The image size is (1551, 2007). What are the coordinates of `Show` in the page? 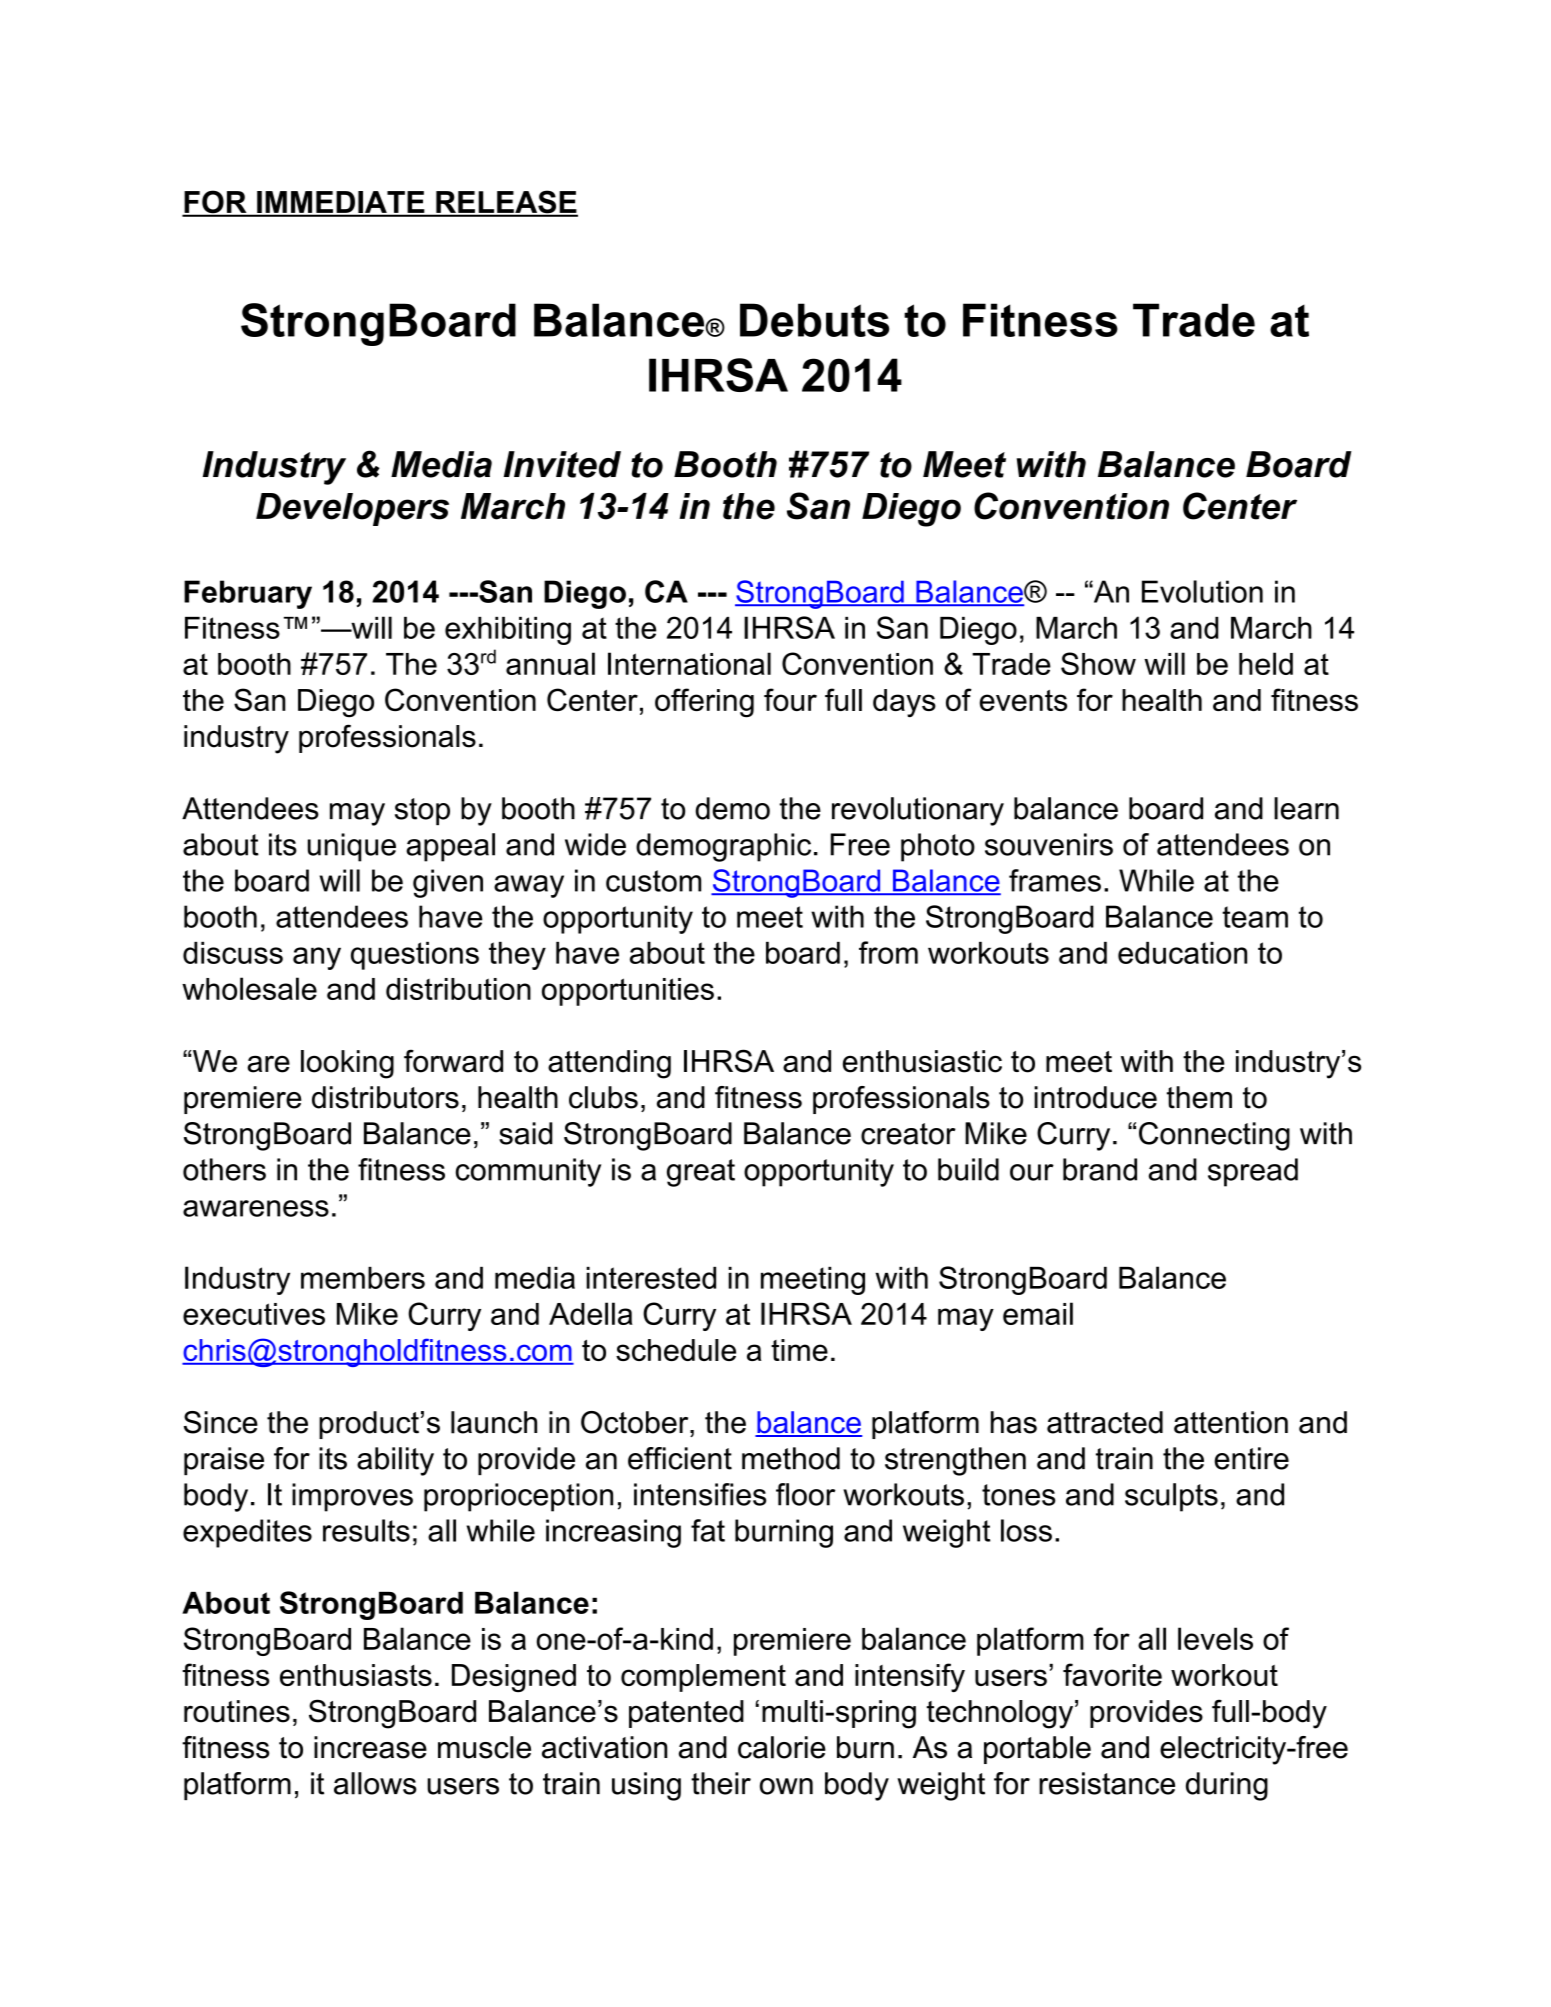 It's located at (1098, 663).
